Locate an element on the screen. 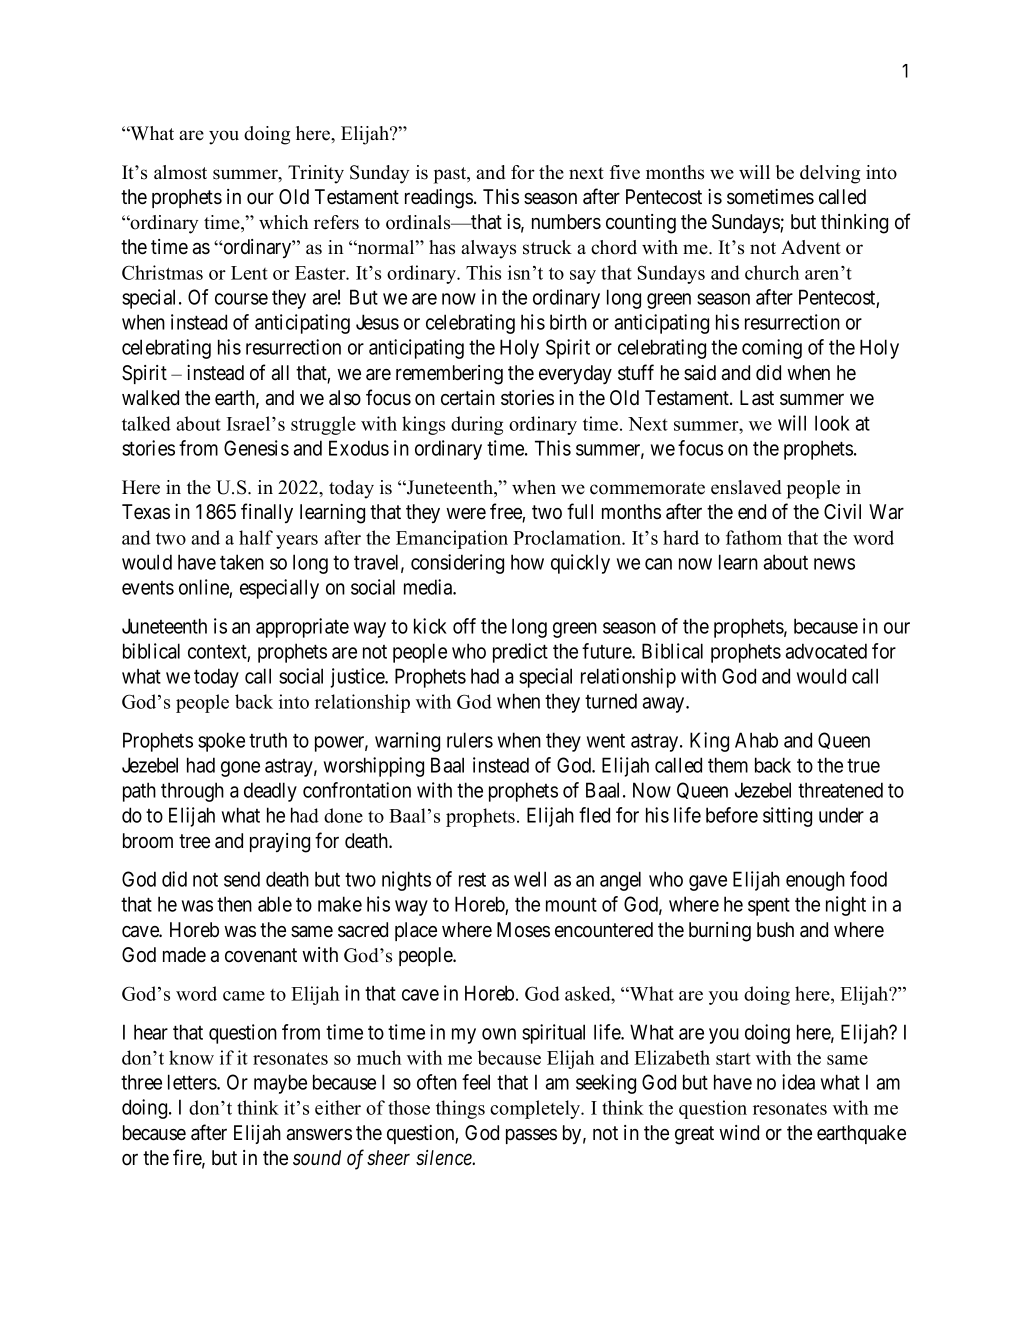 The width and height of the screenshot is (1033, 1337). passes is located at coordinates (531, 1136).
